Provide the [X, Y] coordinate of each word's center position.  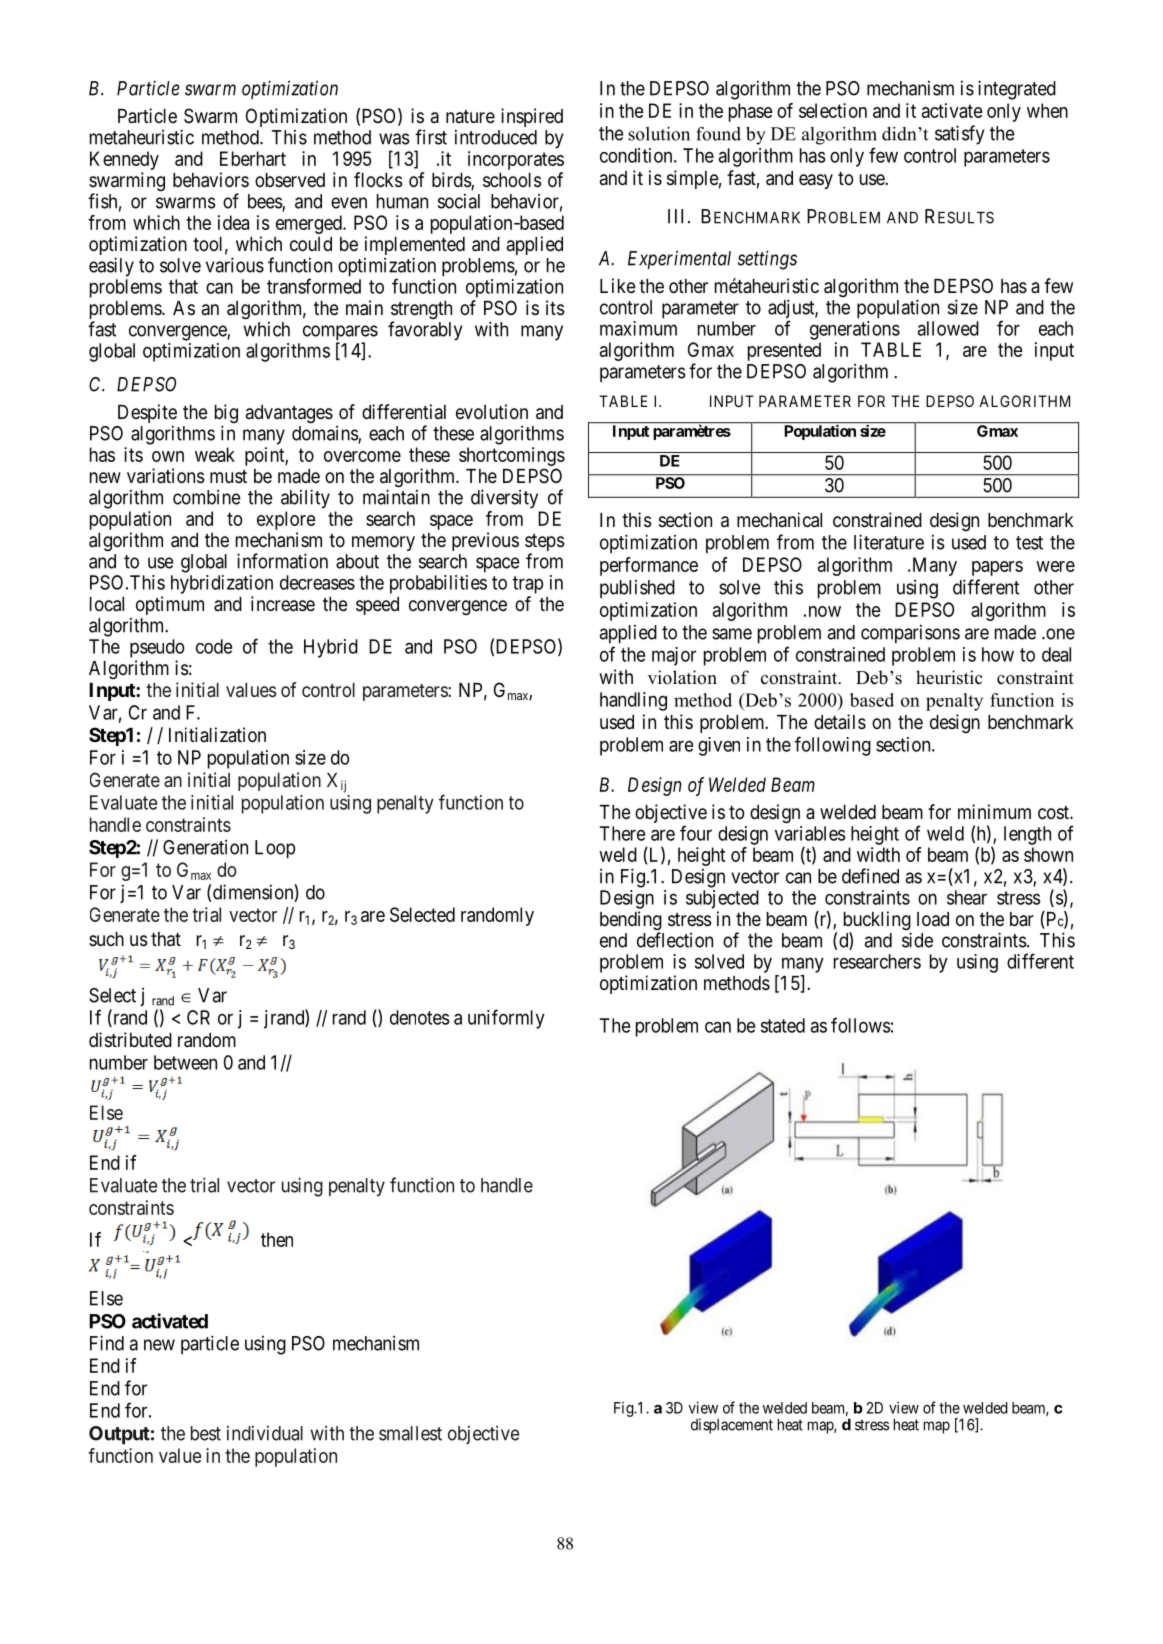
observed [290, 180]
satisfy [960, 135]
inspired [532, 117]
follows [861, 1025]
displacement [732, 1426]
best [206, 1433]
